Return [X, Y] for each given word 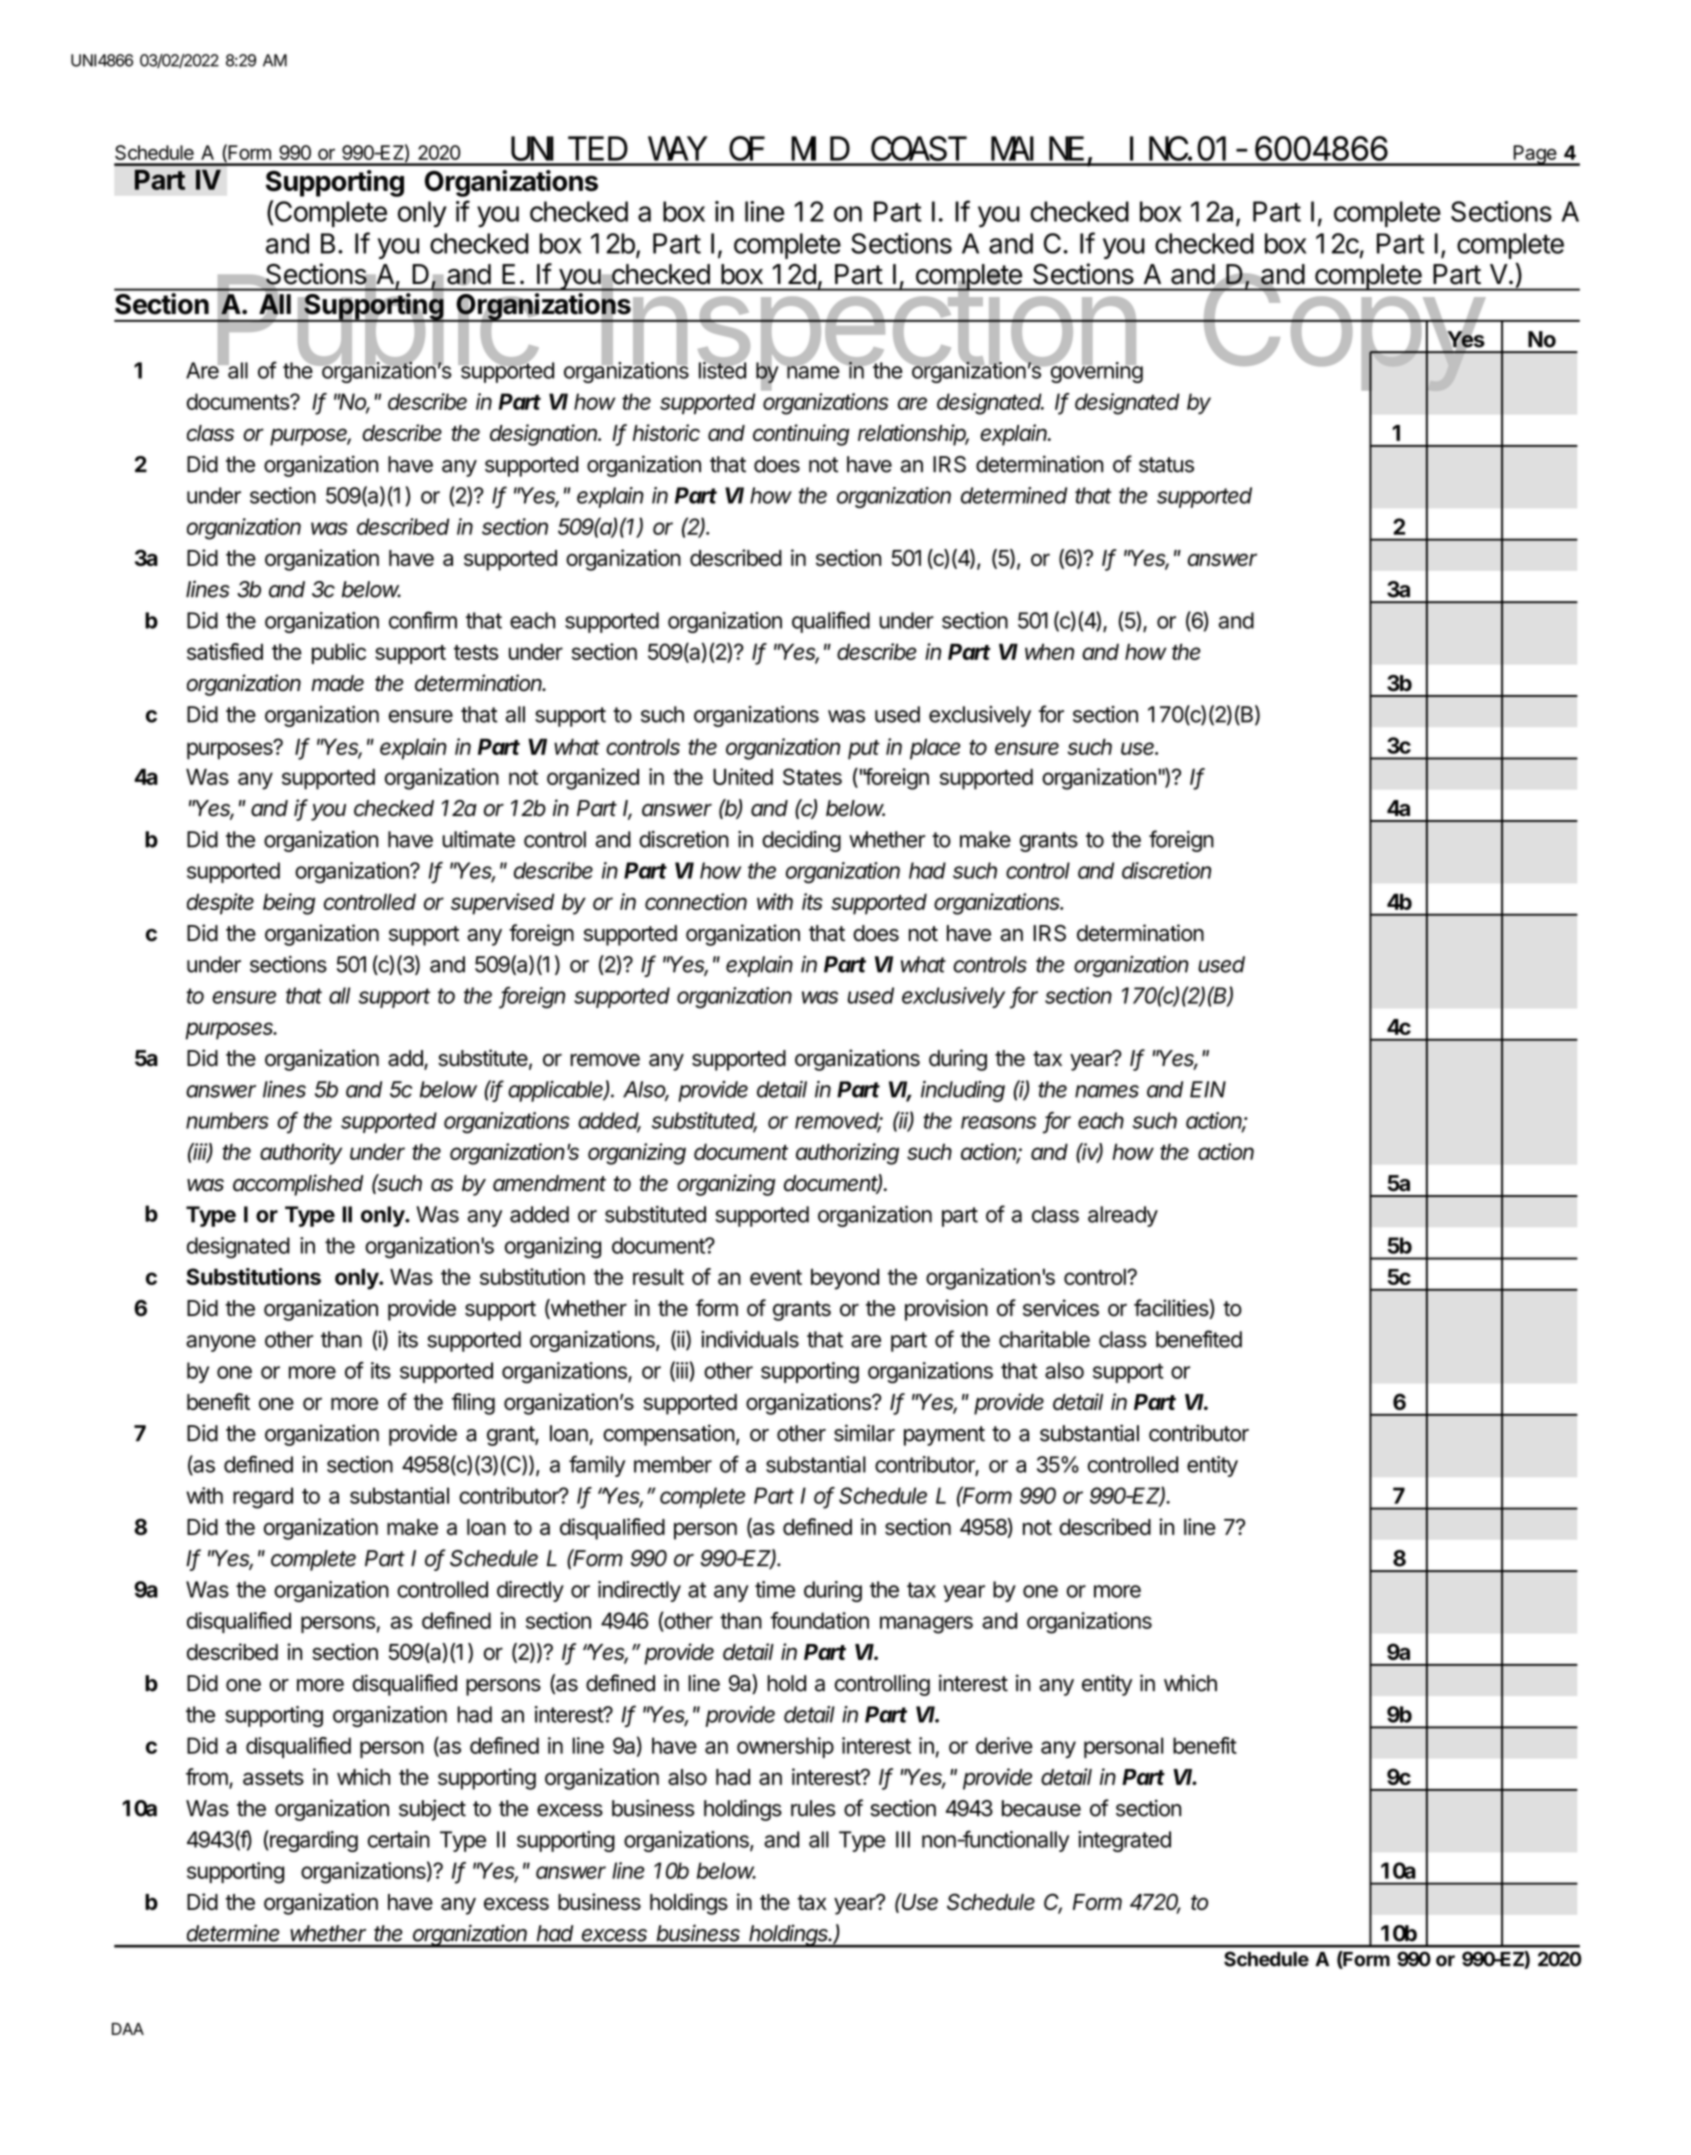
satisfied [225, 651]
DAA [128, 2029]
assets [273, 1777]
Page [1534, 155]
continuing [801, 435]
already [1123, 1216]
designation [545, 435]
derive [1004, 1745]
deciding [801, 841]
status [1166, 465]
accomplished [298, 1185]
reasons [998, 1122]
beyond [845, 1279]
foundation [819, 1620]
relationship [913, 435]
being [289, 904]
